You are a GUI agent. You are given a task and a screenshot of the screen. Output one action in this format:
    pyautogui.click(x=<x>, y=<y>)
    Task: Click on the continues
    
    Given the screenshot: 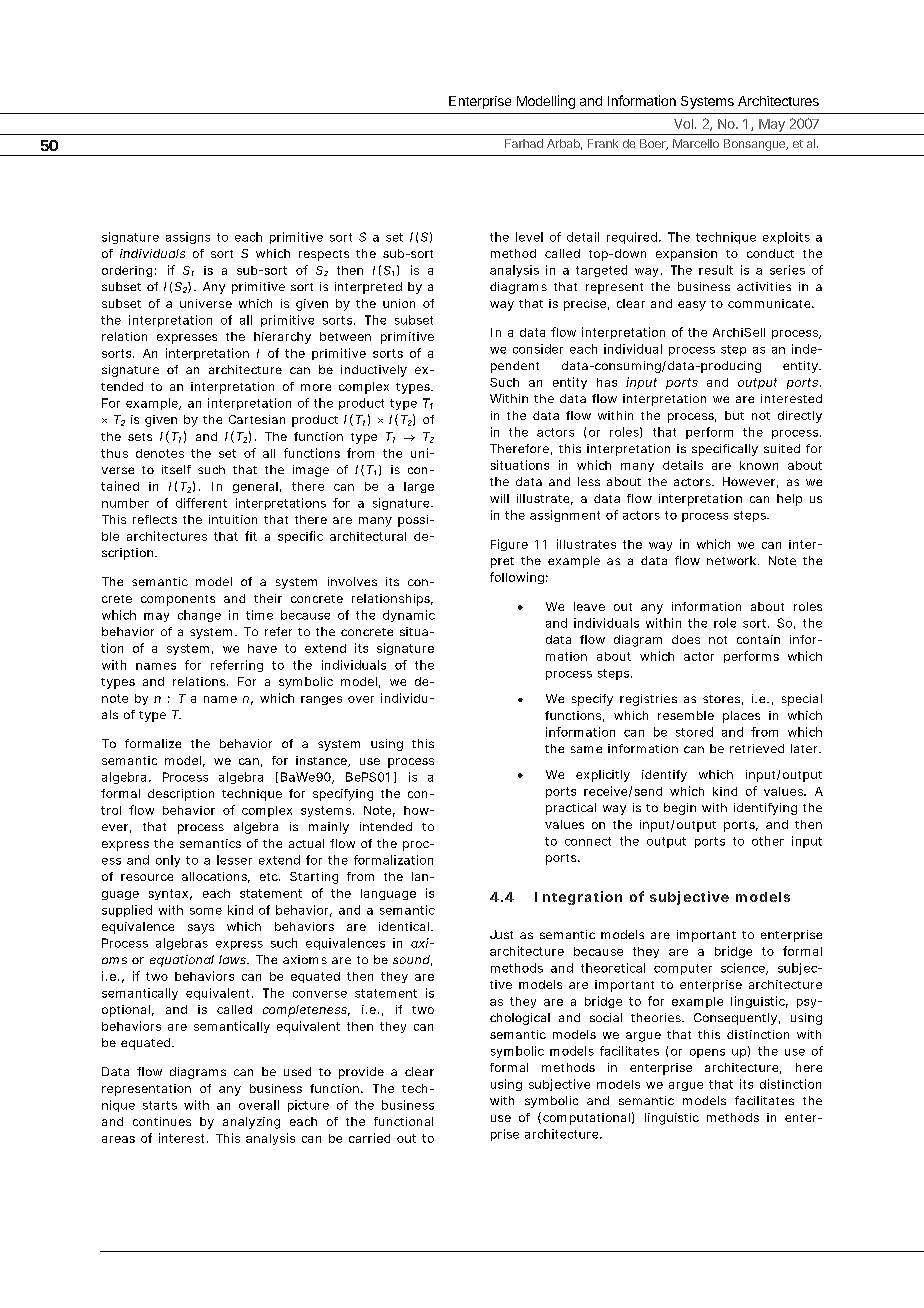 What is the action you would take?
    pyautogui.click(x=162, y=1121)
